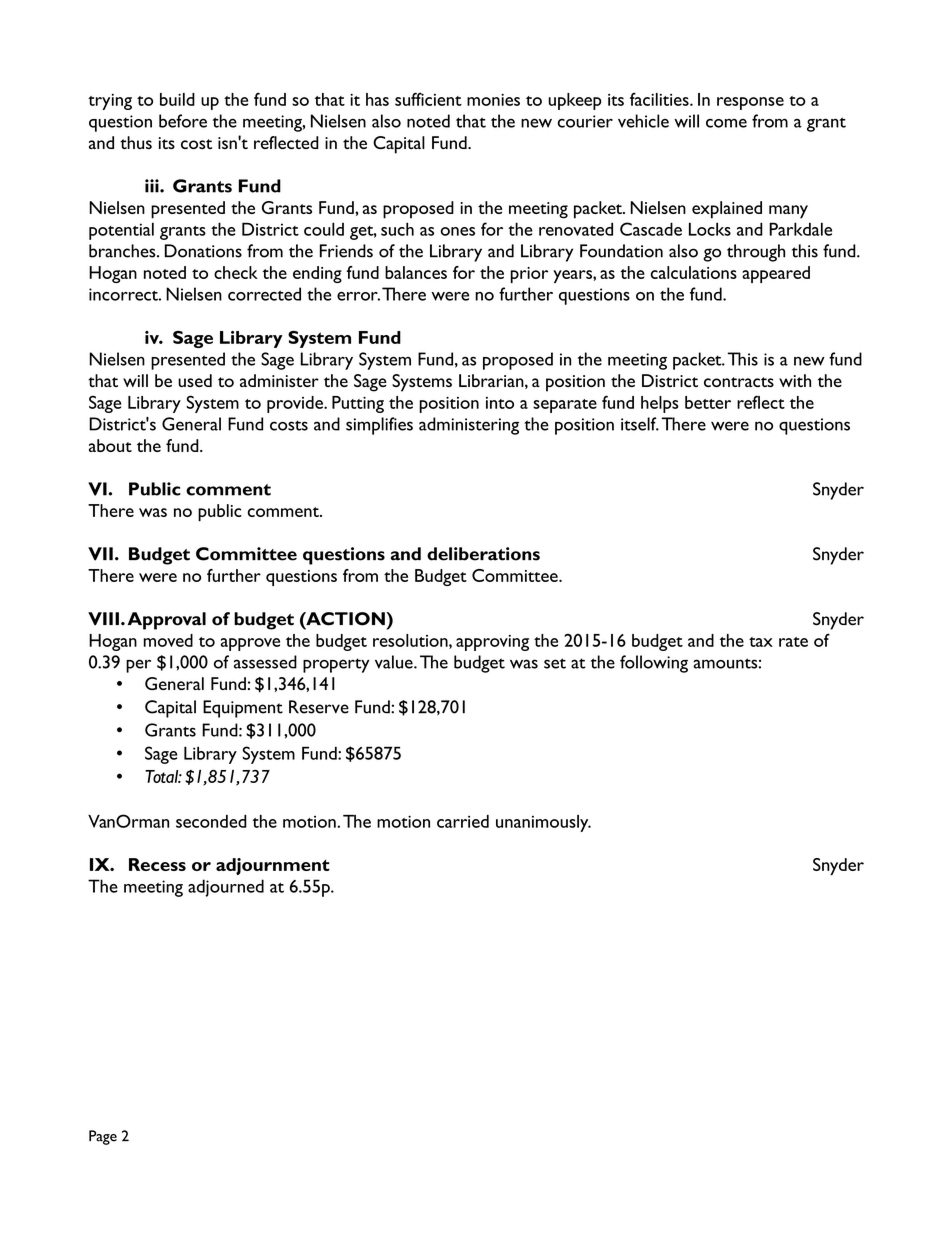  I want to click on about, so click(110, 445).
